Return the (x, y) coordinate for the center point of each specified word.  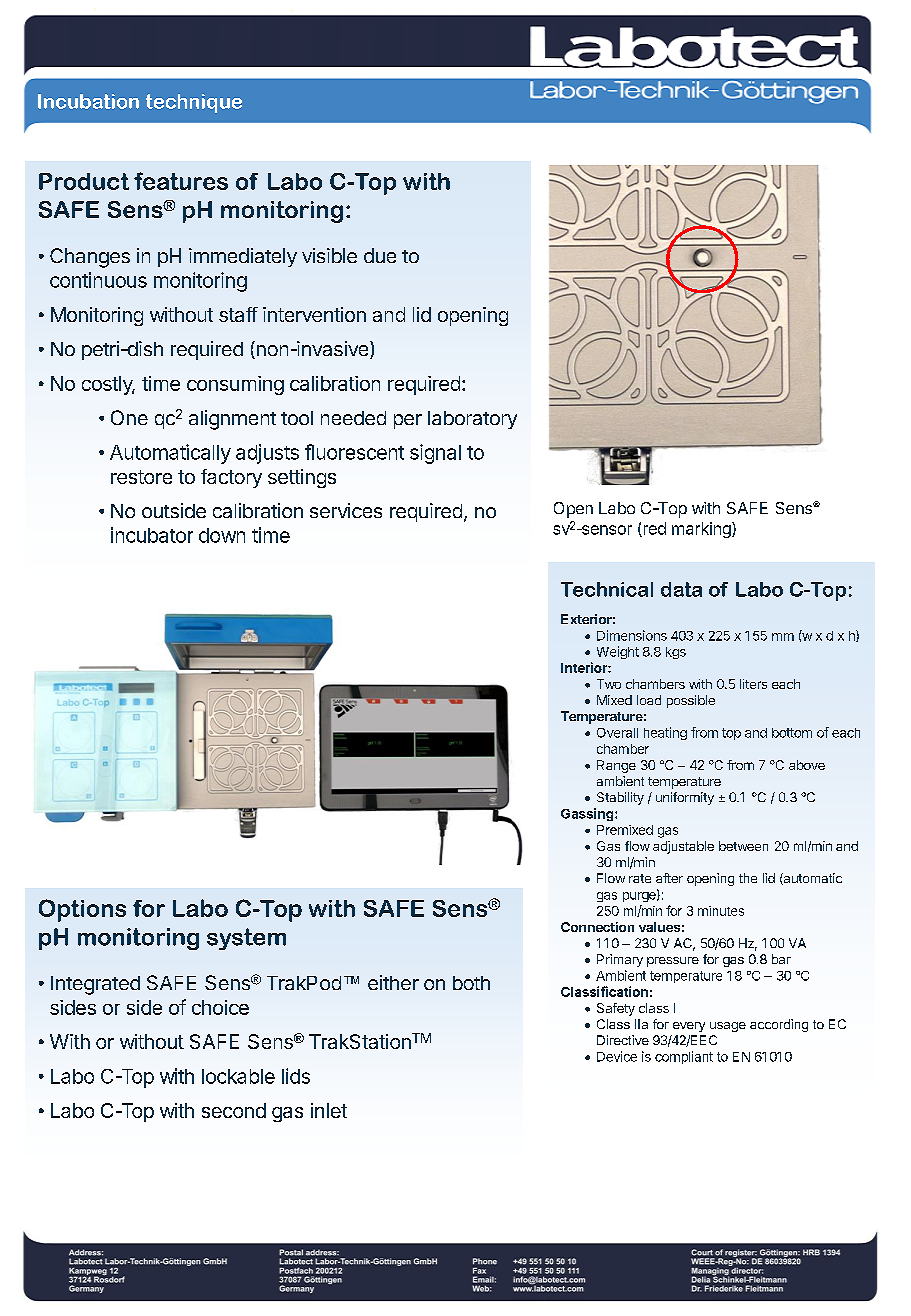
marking (702, 530)
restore (141, 477)
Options (82, 910)
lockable (238, 1076)
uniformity (685, 798)
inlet (329, 1110)
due (380, 255)
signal (435, 454)
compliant (684, 1057)
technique (194, 103)
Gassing (588, 814)
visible (329, 255)
